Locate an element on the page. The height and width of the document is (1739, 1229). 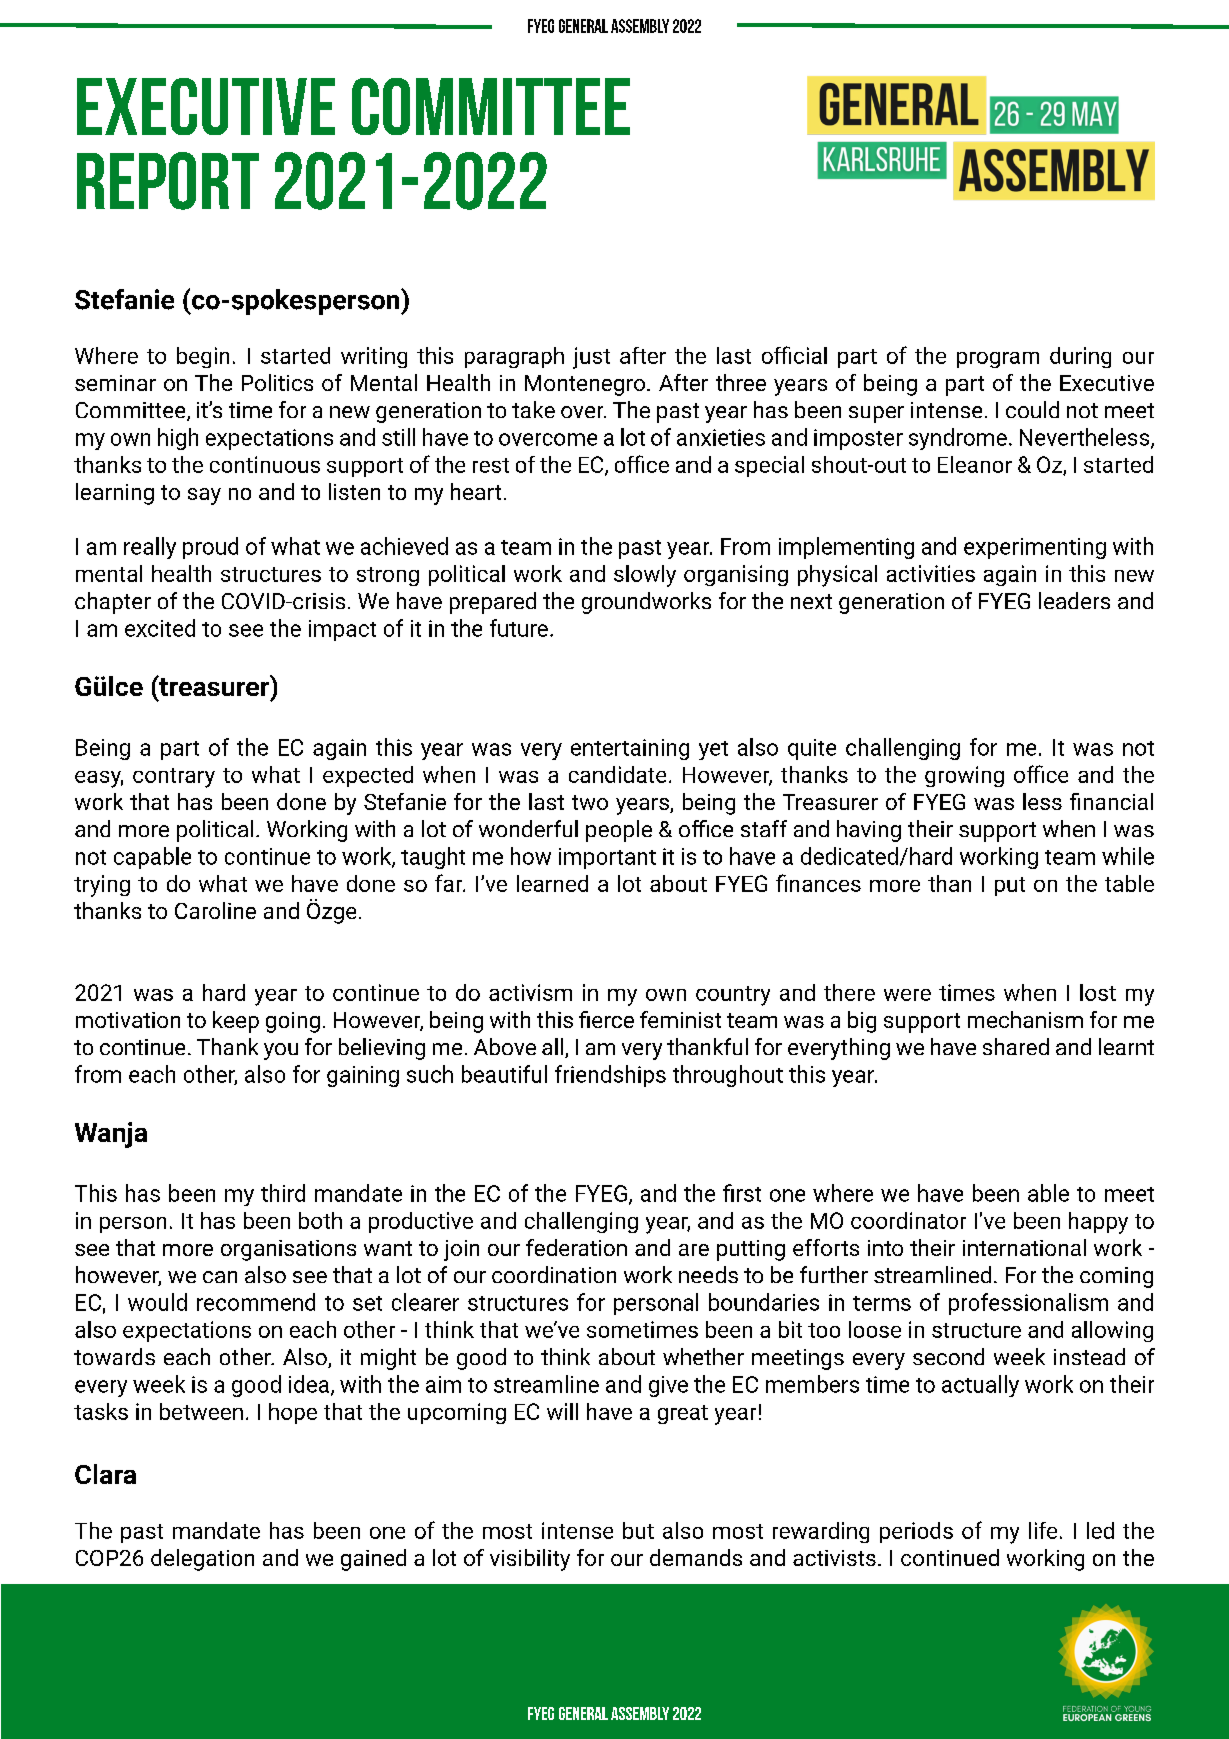
but is located at coordinates (638, 1530).
